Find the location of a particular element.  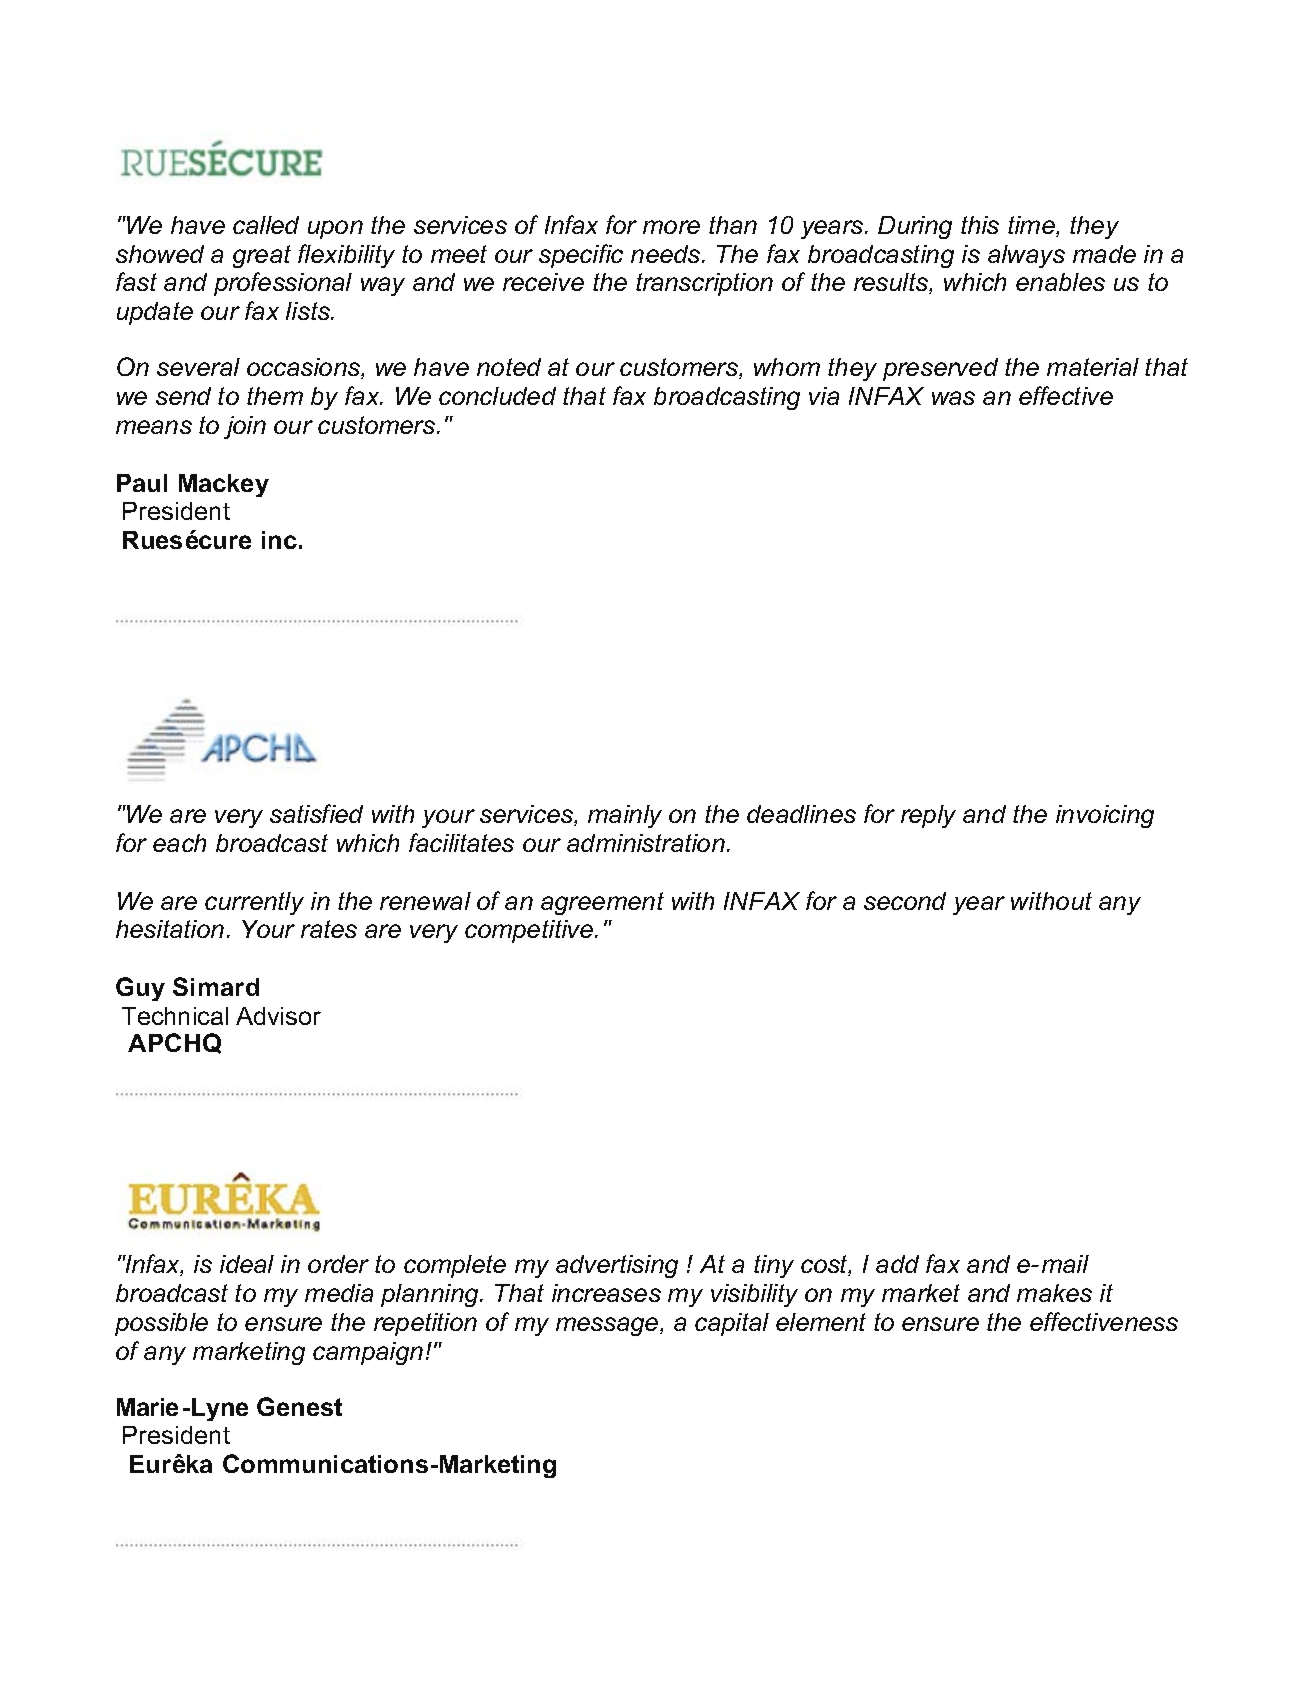

great is located at coordinates (262, 256).
